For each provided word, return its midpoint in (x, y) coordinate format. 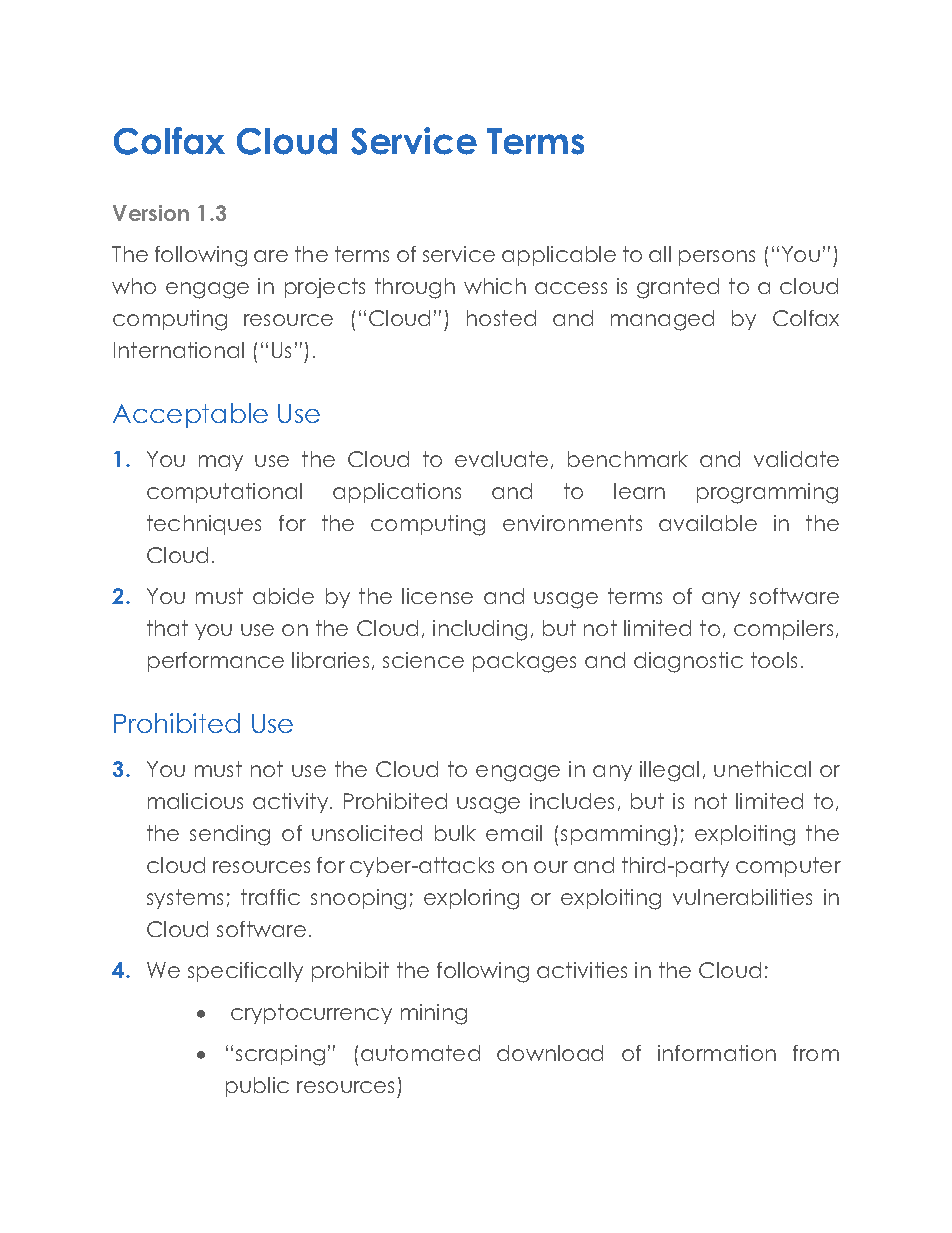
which (495, 286)
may (221, 463)
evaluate (501, 459)
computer (788, 867)
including (480, 630)
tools (774, 660)
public (257, 1087)
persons (717, 258)
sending (230, 835)
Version (151, 213)
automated (420, 1053)
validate (796, 459)
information (717, 1053)
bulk (455, 833)
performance (216, 662)
